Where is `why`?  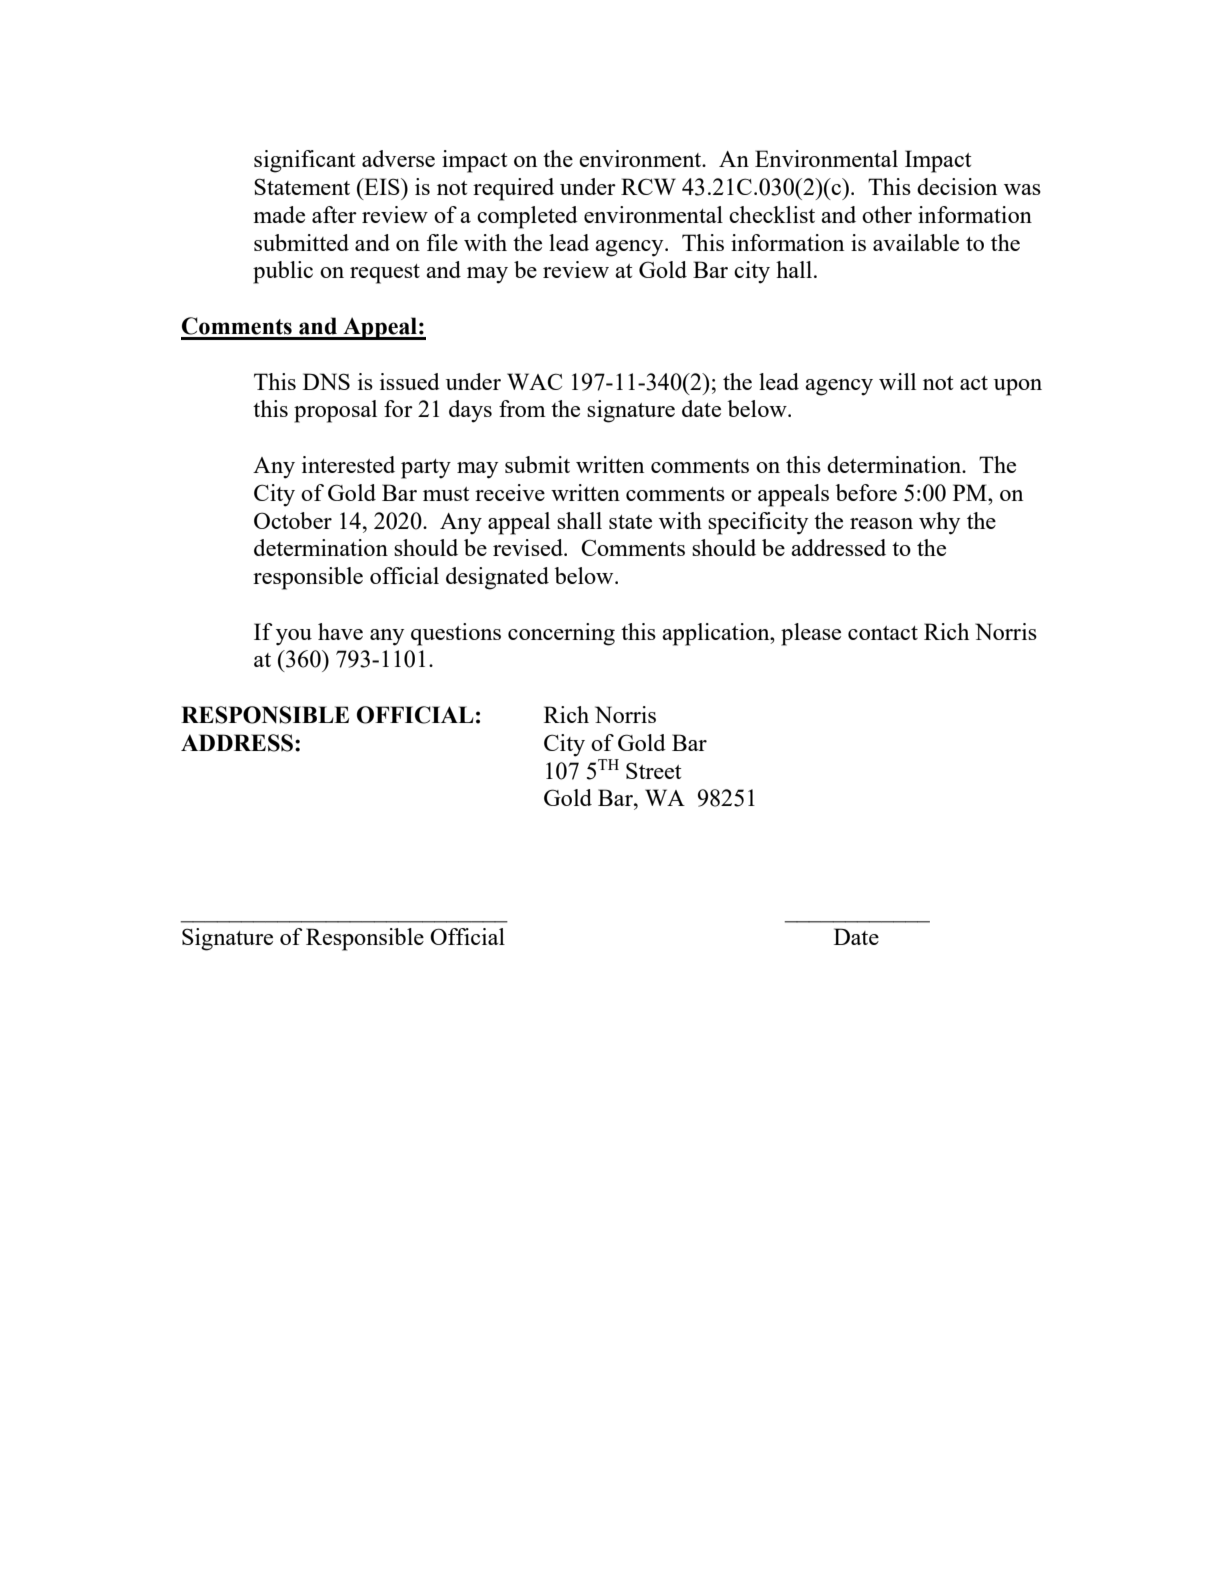 why is located at coordinates (939, 523).
